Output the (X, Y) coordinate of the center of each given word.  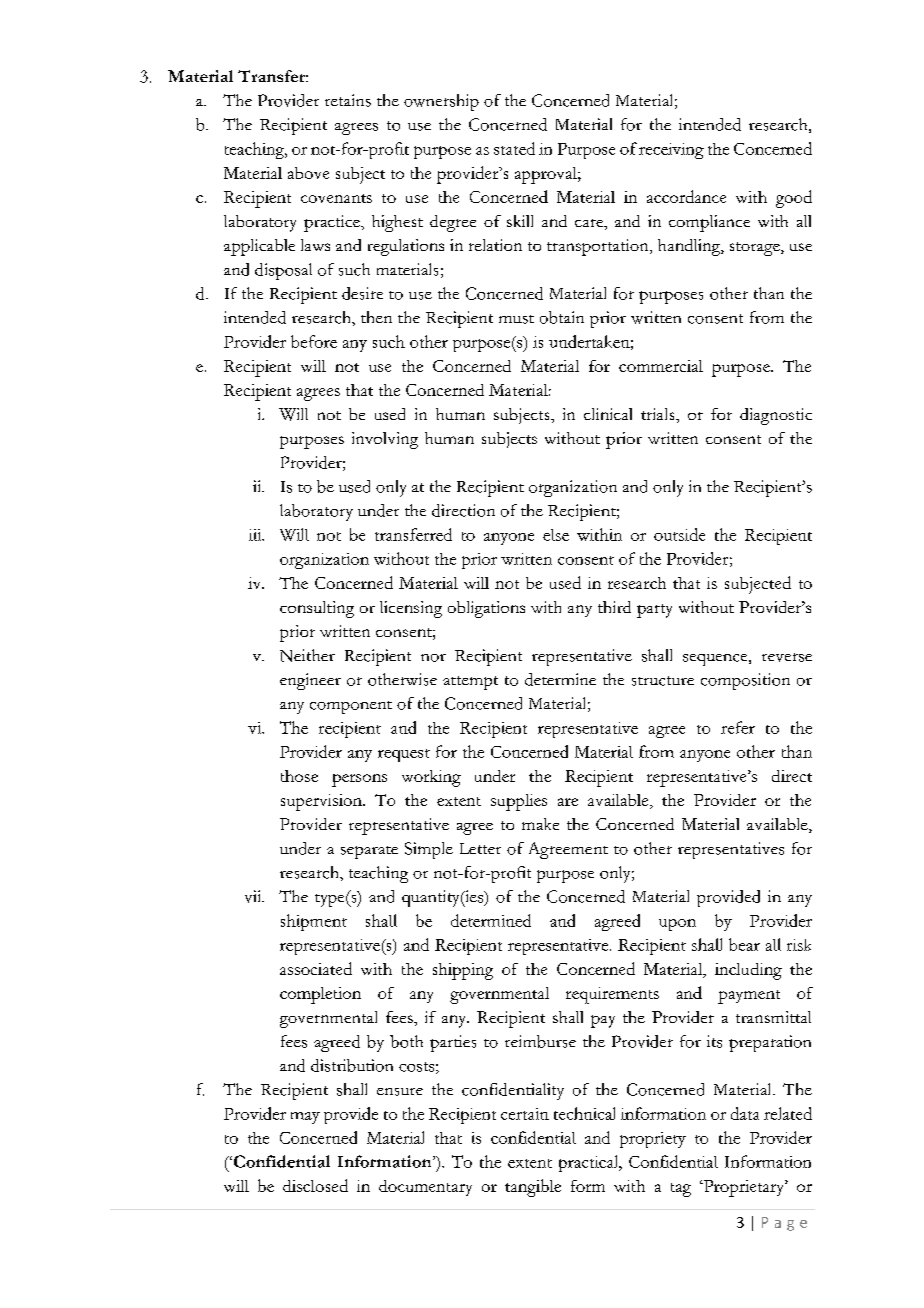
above (308, 173)
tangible (533, 1188)
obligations (486, 609)
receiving (671, 151)
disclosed (315, 1185)
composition (745, 681)
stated (514, 148)
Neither (307, 655)
